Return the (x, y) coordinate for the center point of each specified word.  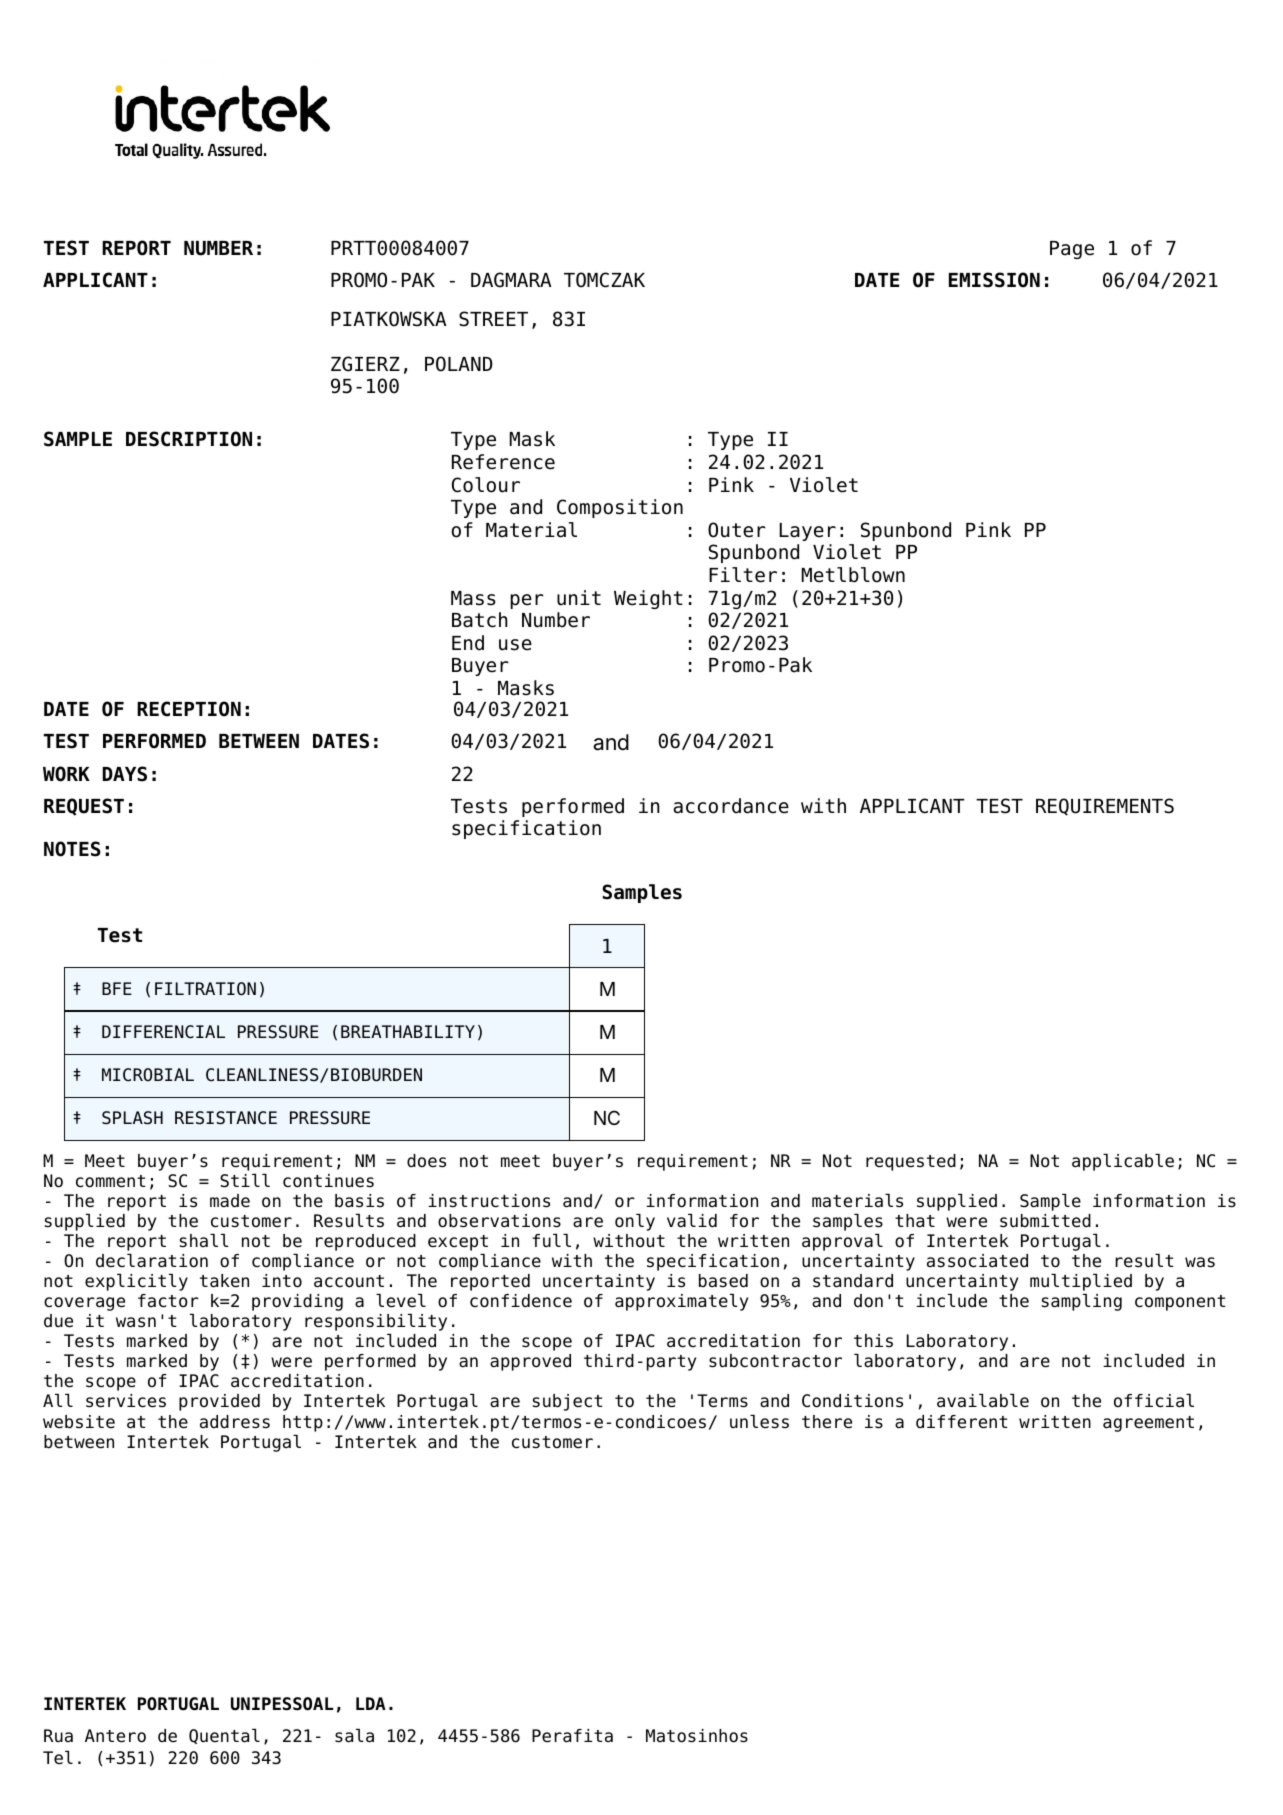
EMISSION (994, 280)
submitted (1045, 1221)
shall (204, 1241)
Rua (58, 1735)
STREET (493, 319)
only (635, 1222)
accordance (731, 806)
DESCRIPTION (189, 439)
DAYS (124, 774)
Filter (743, 575)
